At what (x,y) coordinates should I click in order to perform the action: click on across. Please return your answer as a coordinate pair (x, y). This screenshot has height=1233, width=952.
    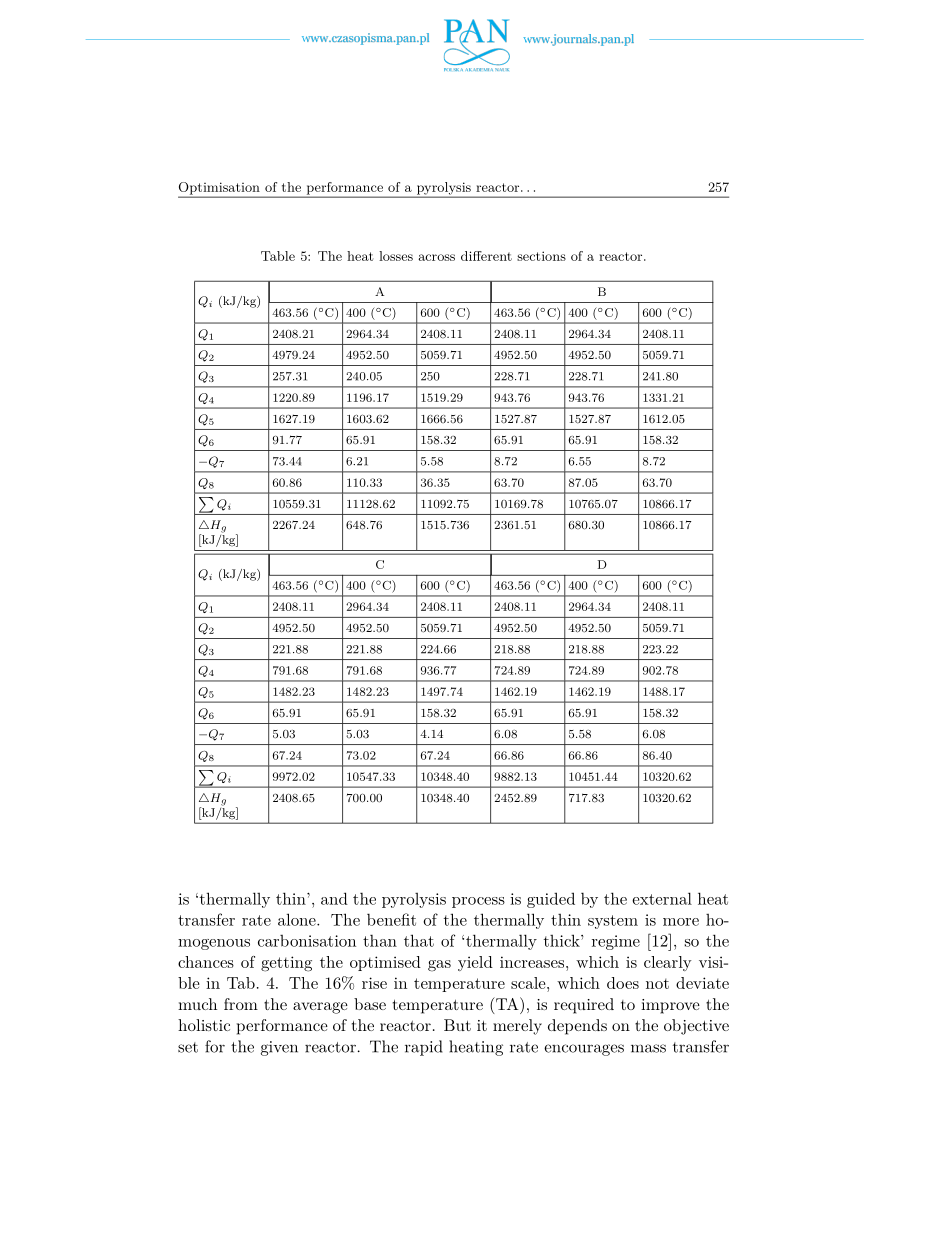
    Looking at the image, I should click on (436, 257).
